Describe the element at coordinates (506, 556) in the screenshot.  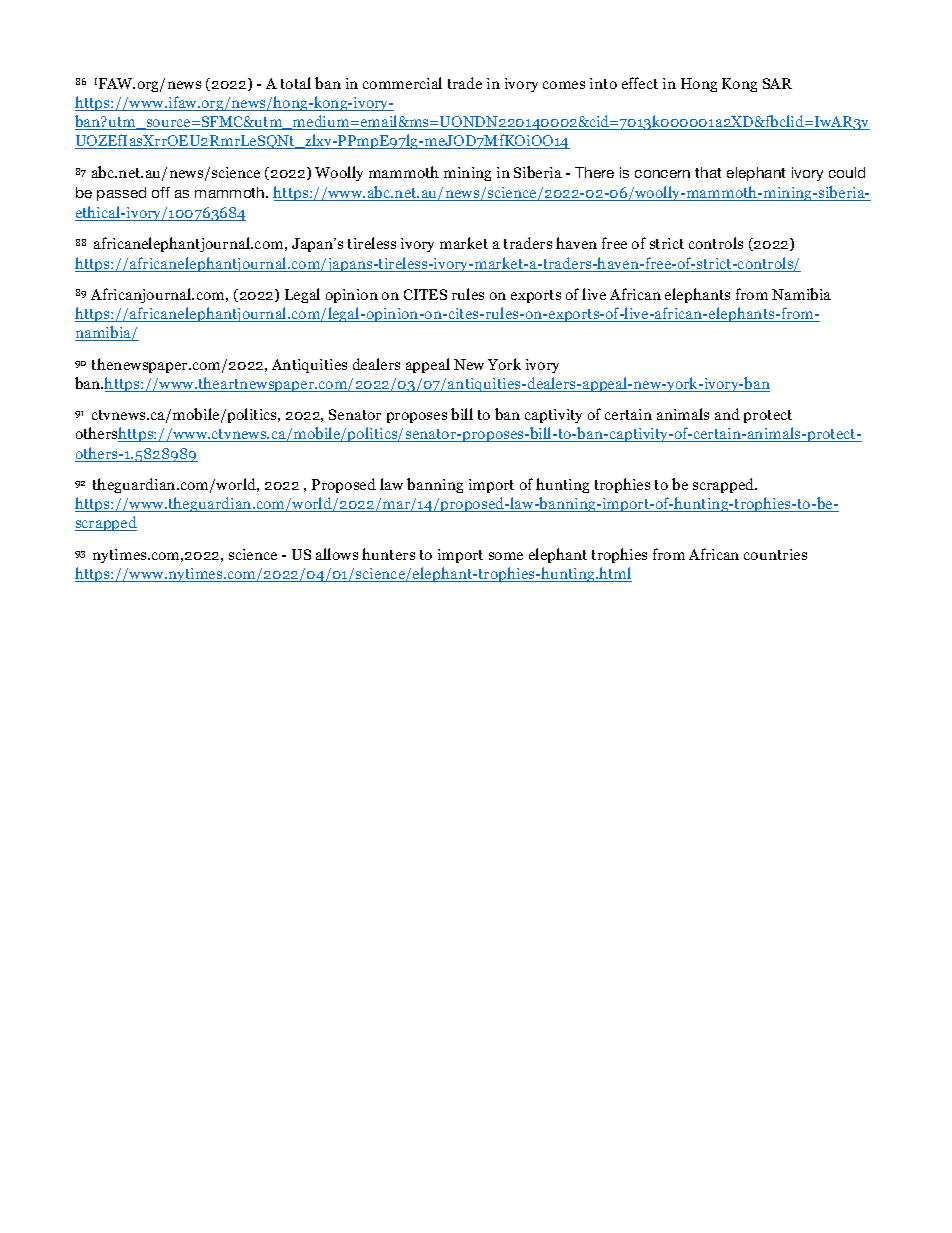
I see `some` at that location.
